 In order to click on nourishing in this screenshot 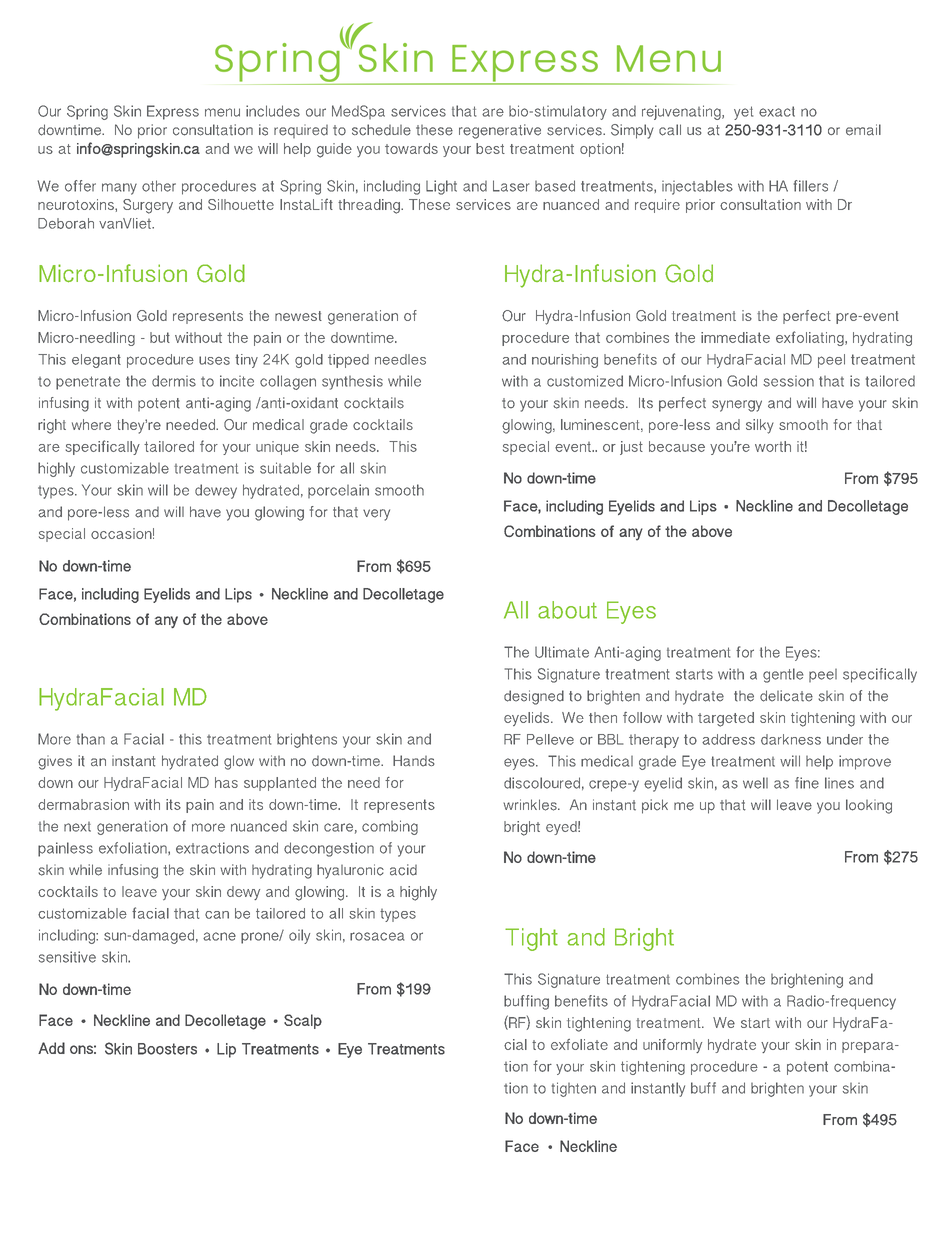, I will do `click(565, 361)`.
